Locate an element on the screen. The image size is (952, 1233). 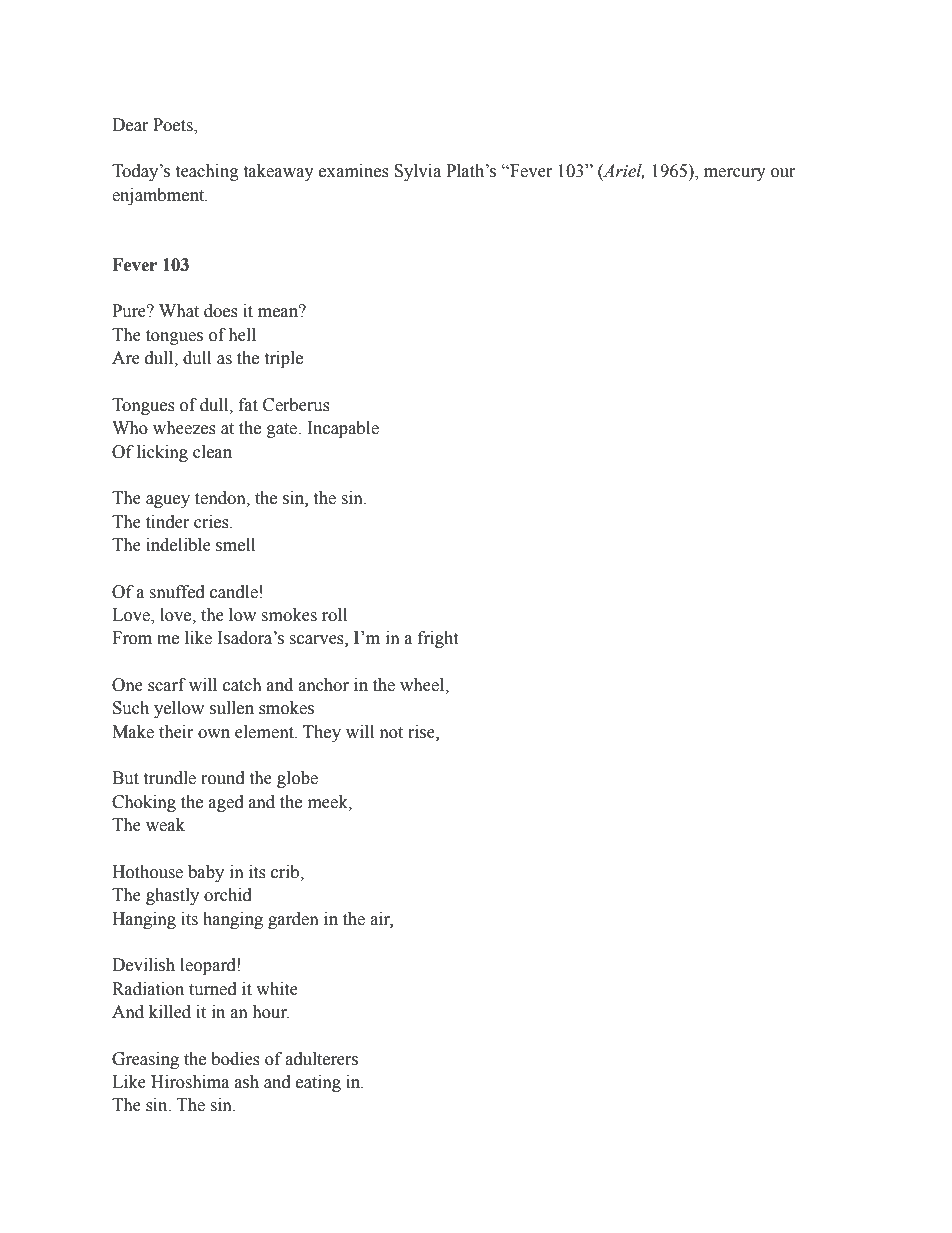
Cerberus is located at coordinates (296, 405).
